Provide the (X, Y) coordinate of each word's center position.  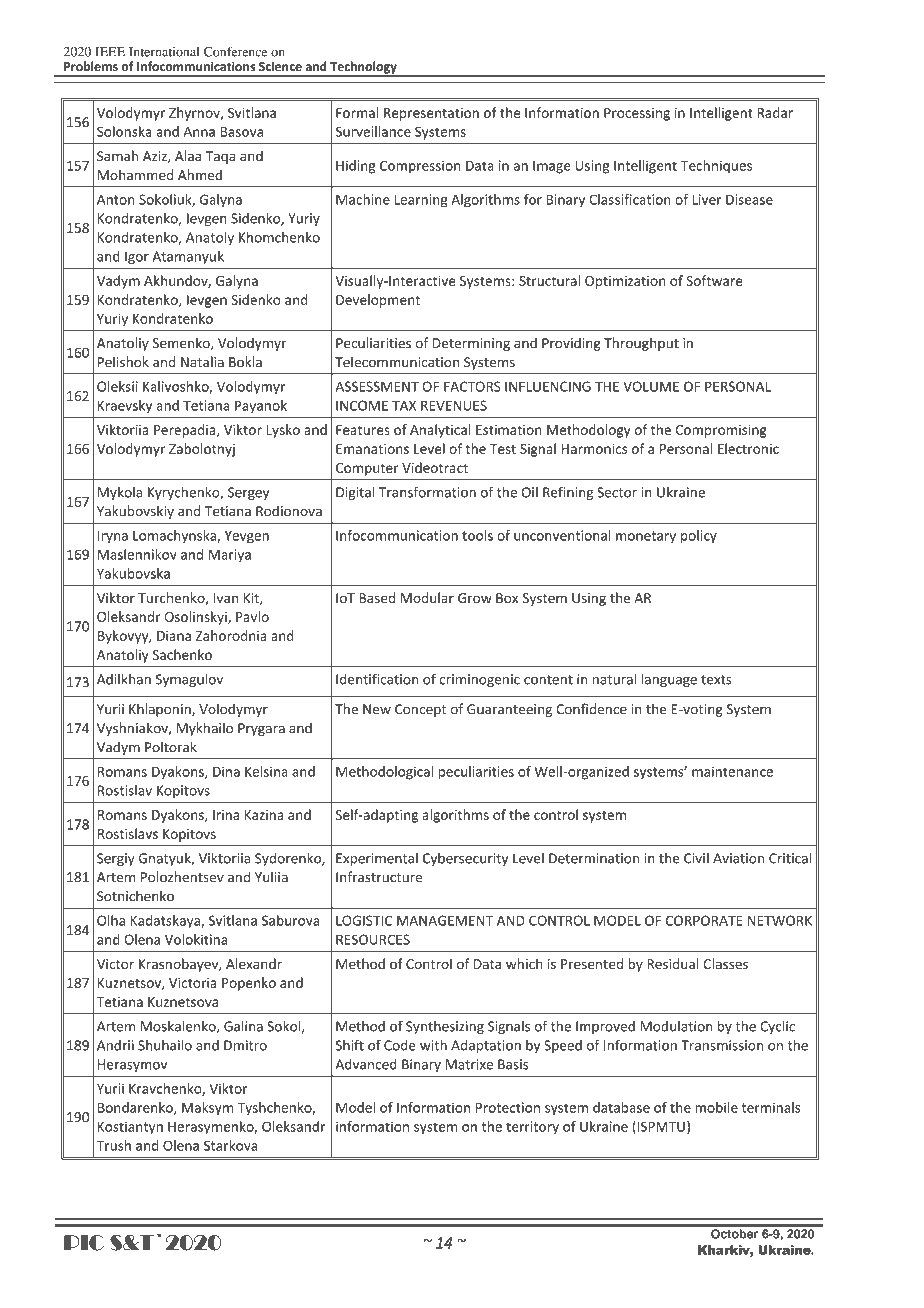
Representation (431, 114)
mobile (716, 1107)
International (164, 52)
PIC (84, 1243)
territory (532, 1128)
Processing (637, 114)
